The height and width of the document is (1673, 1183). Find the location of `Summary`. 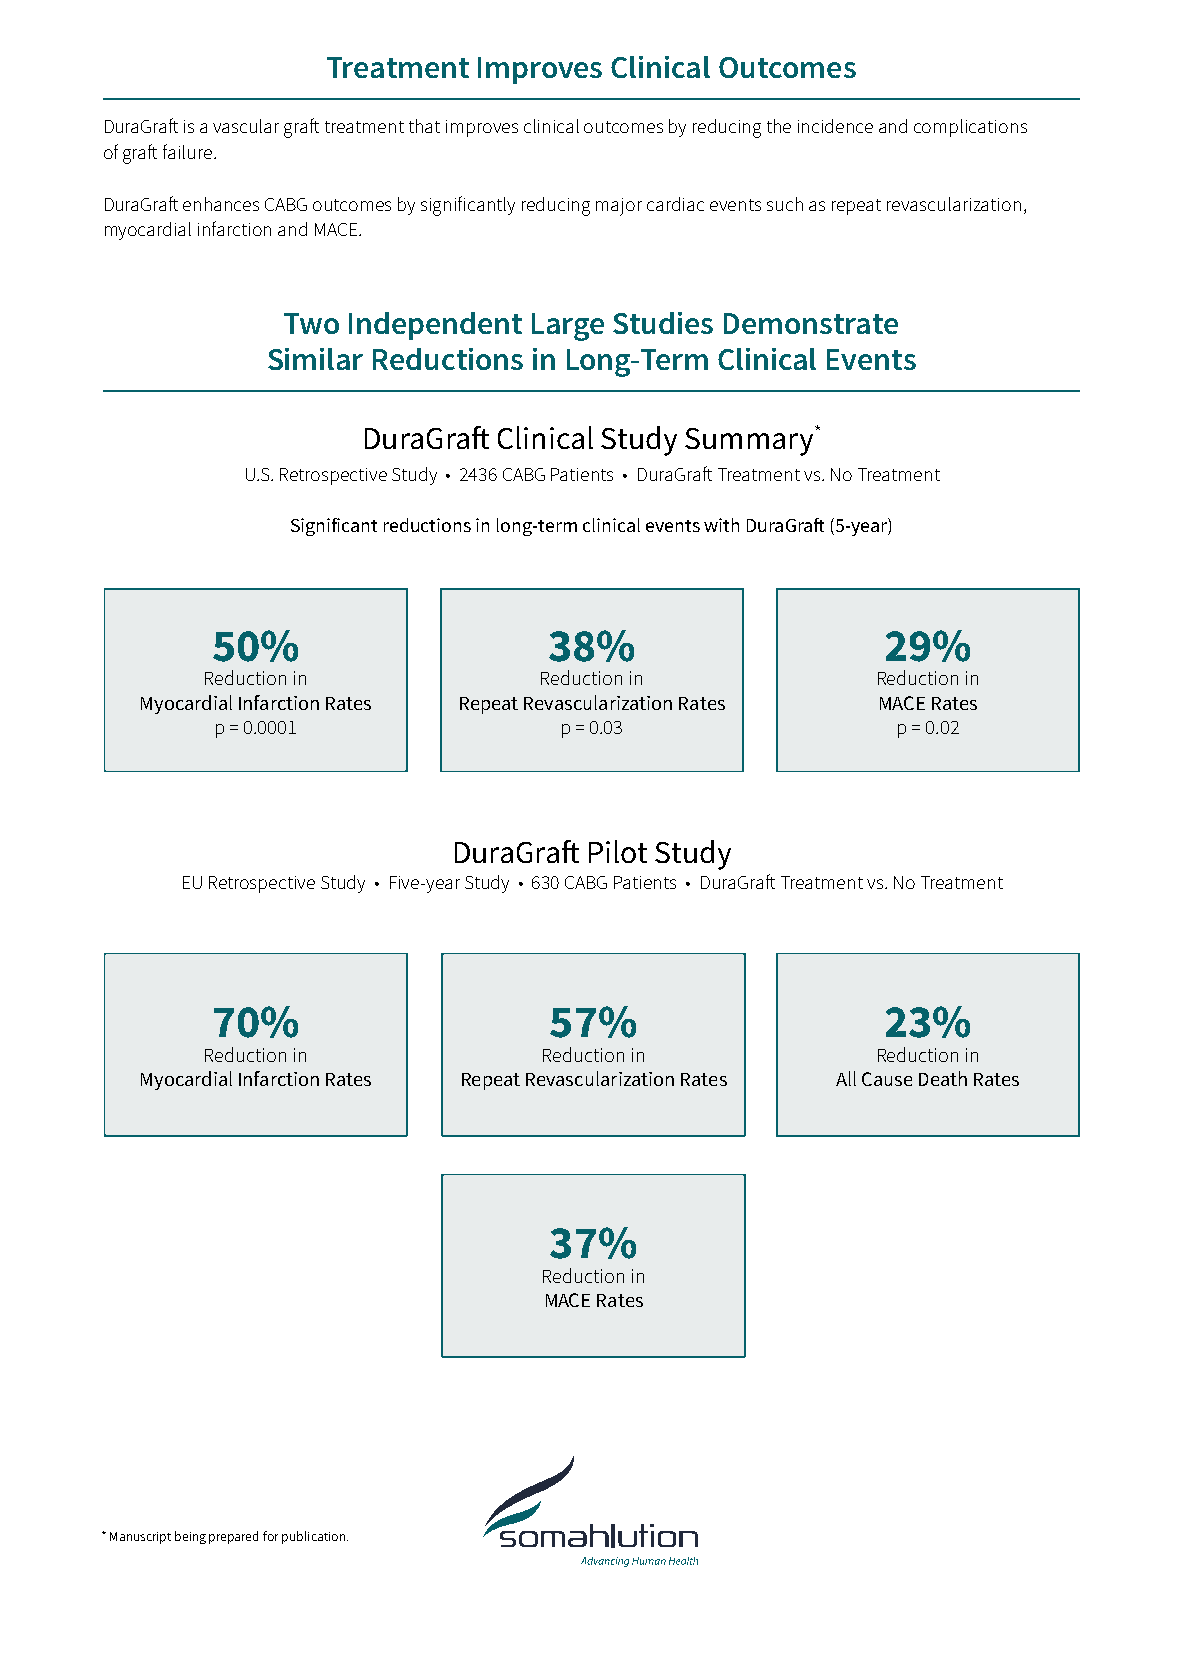

Summary is located at coordinates (750, 441).
